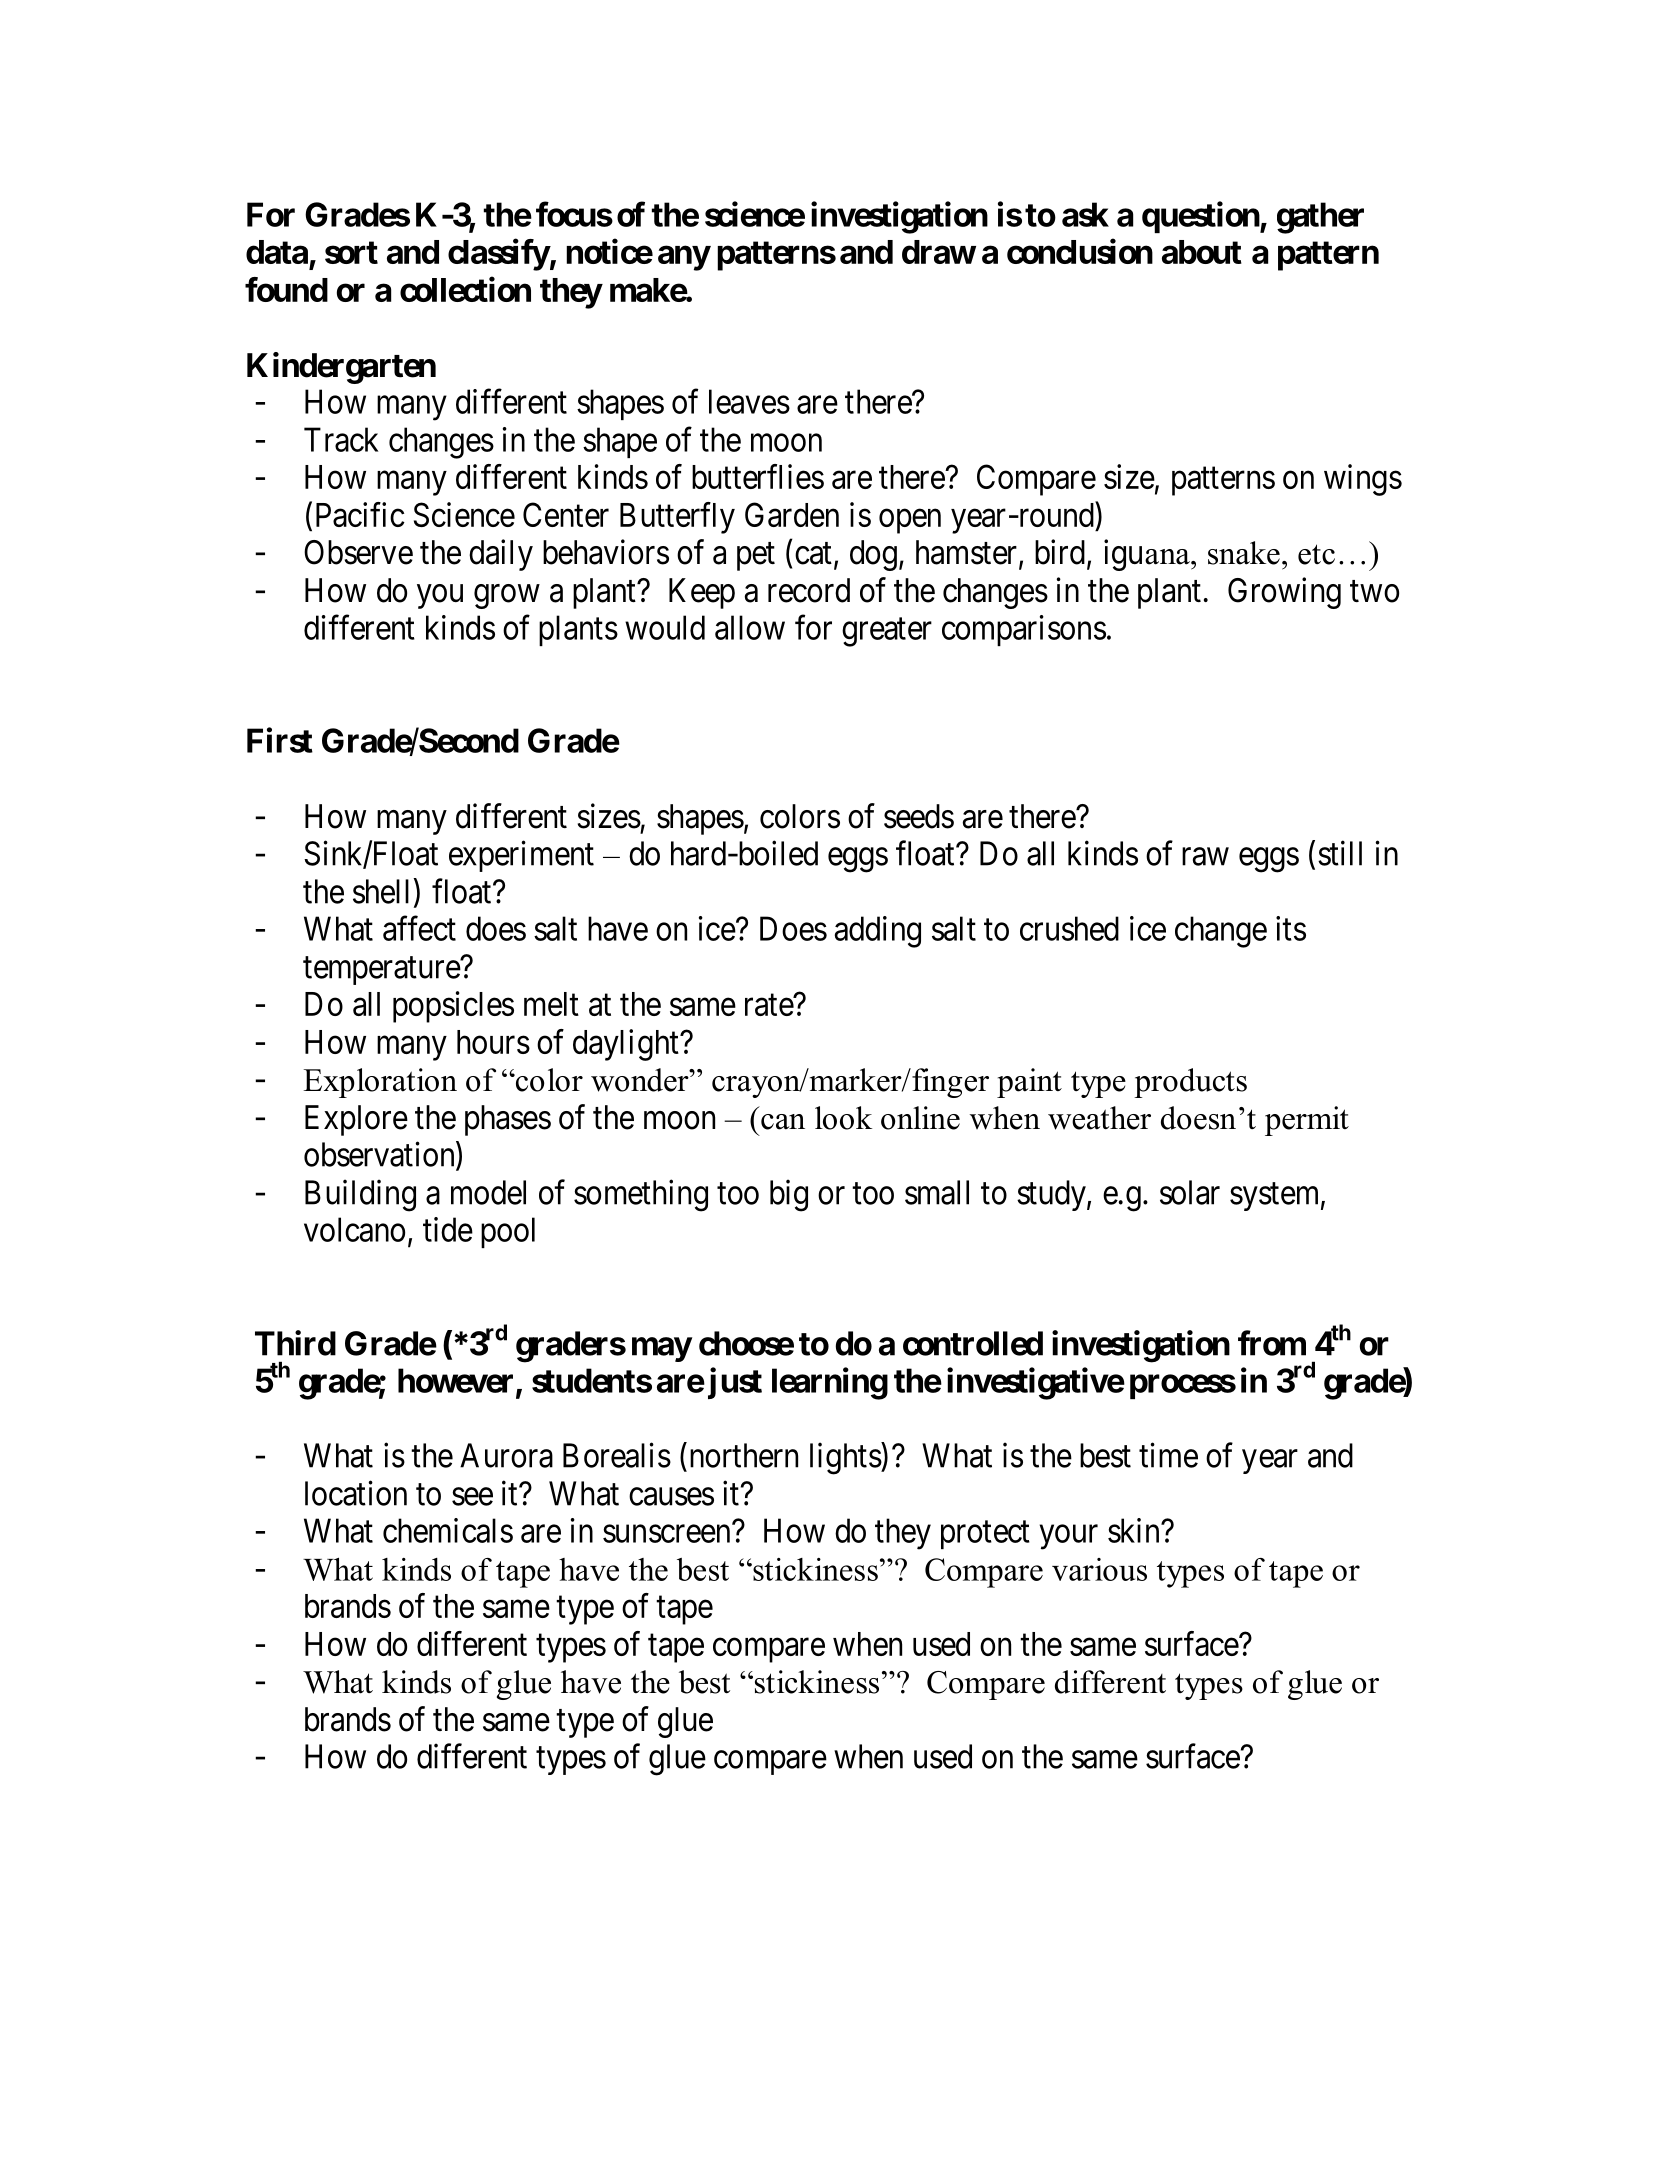 This screenshot has width=1668, height=2159. What do you see at coordinates (351, 252) in the screenshot?
I see `sort` at bounding box center [351, 252].
